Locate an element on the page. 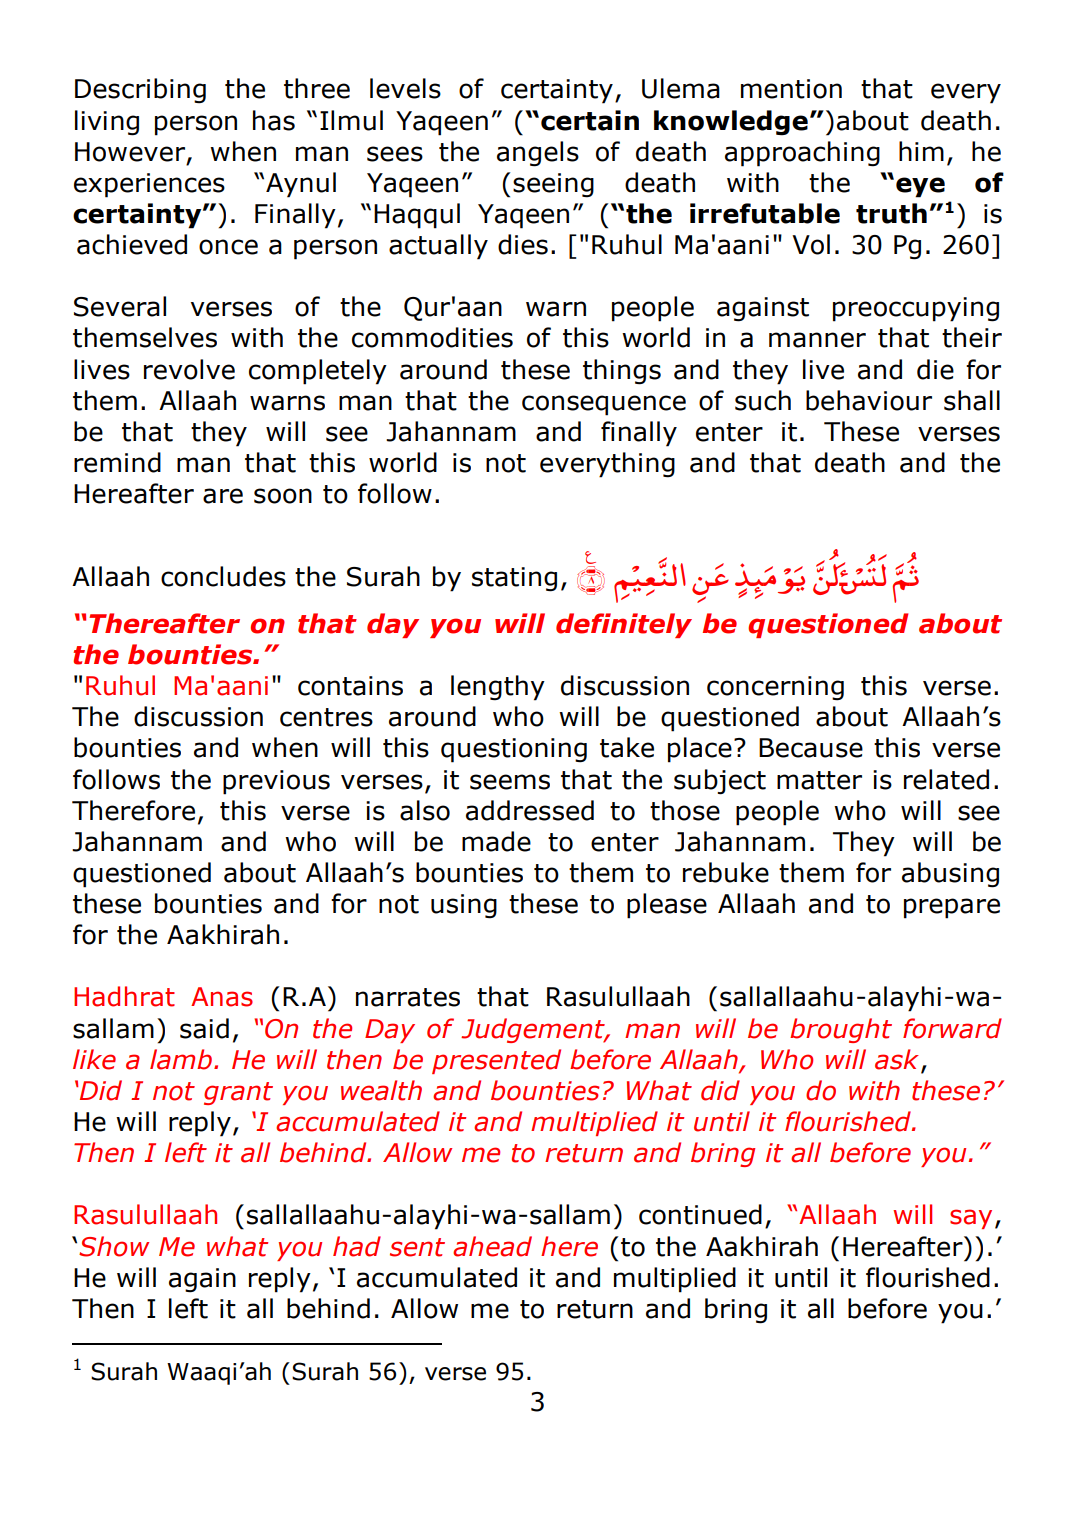 Image resolution: width=1075 pixels, height=1525 pixels. consequence is located at coordinates (604, 405).
